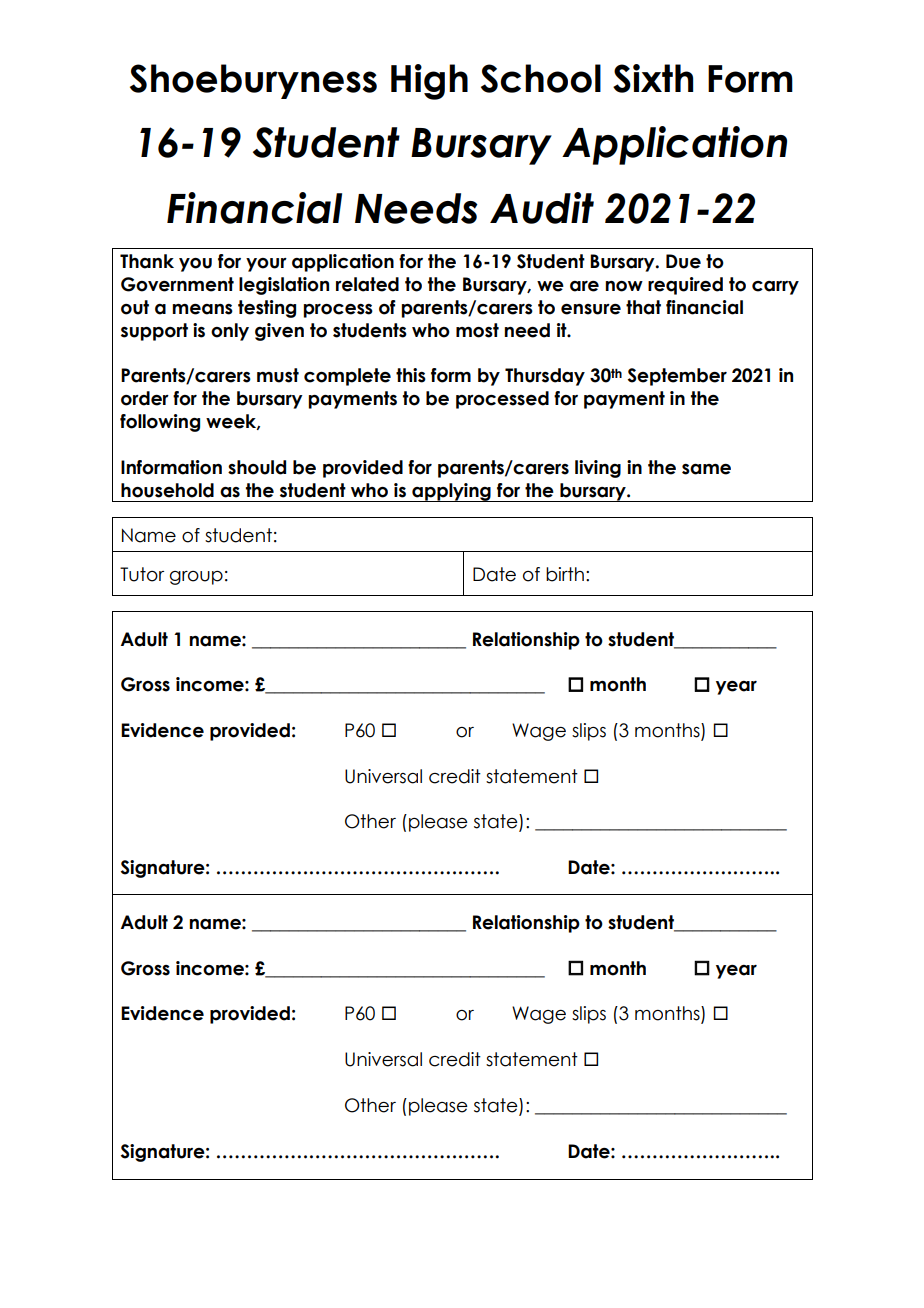  Describe the element at coordinates (147, 261) in the page. I see `Thank` at that location.
